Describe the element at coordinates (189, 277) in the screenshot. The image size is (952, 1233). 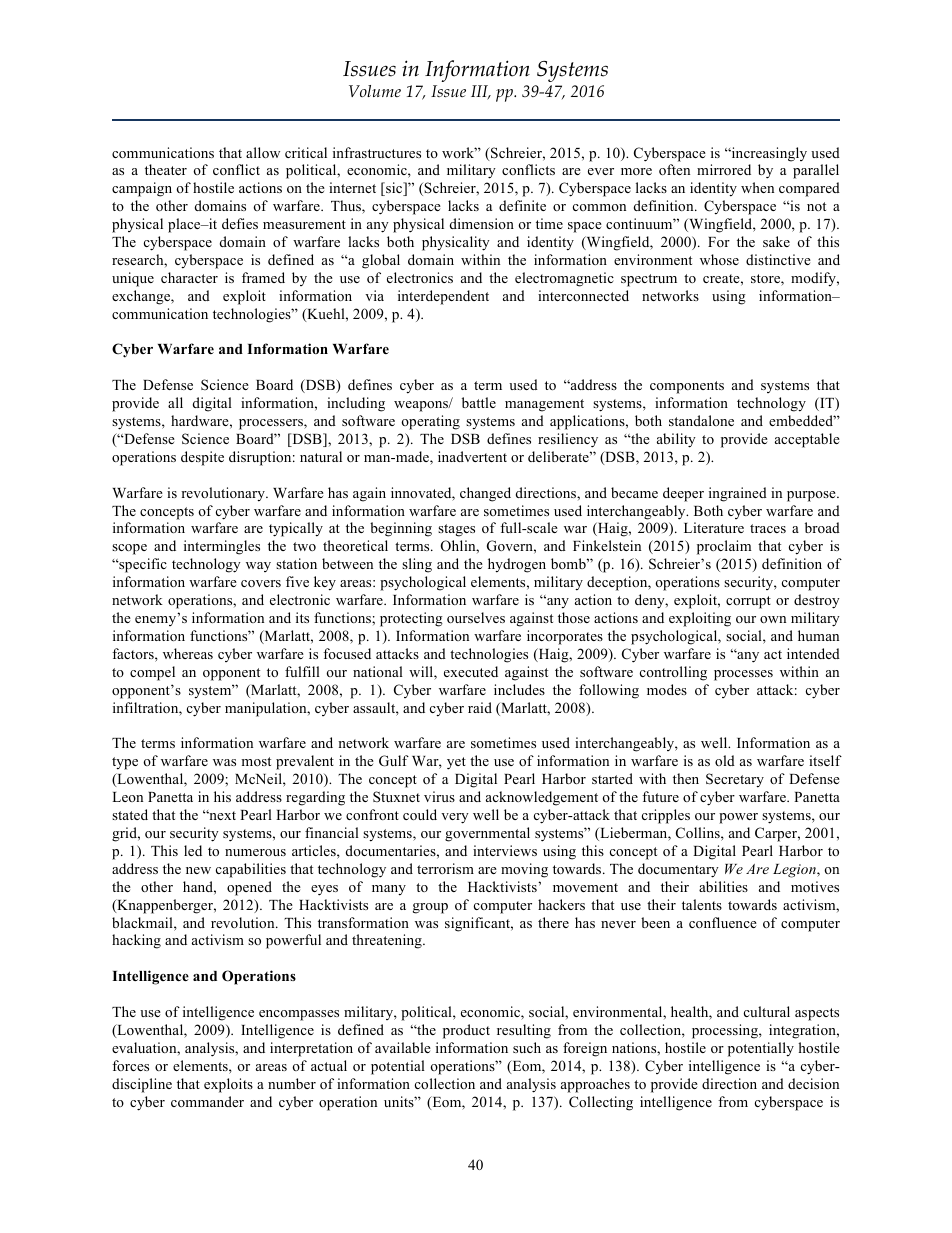
I see `character` at that location.
